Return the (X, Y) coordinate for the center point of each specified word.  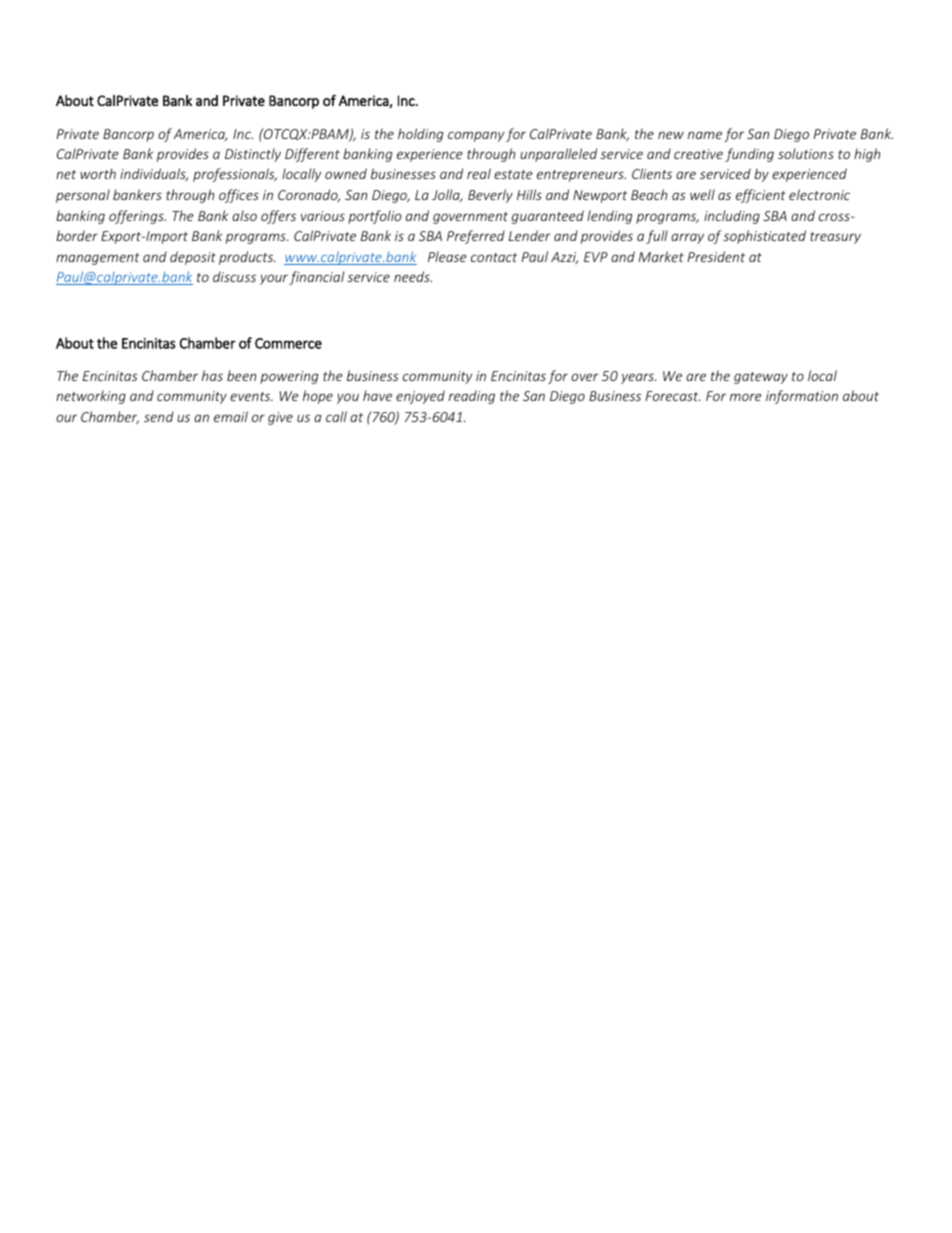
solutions (806, 153)
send (159, 416)
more (746, 397)
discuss (234, 276)
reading (472, 397)
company (476, 136)
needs (413, 276)
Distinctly (253, 155)
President (716, 256)
